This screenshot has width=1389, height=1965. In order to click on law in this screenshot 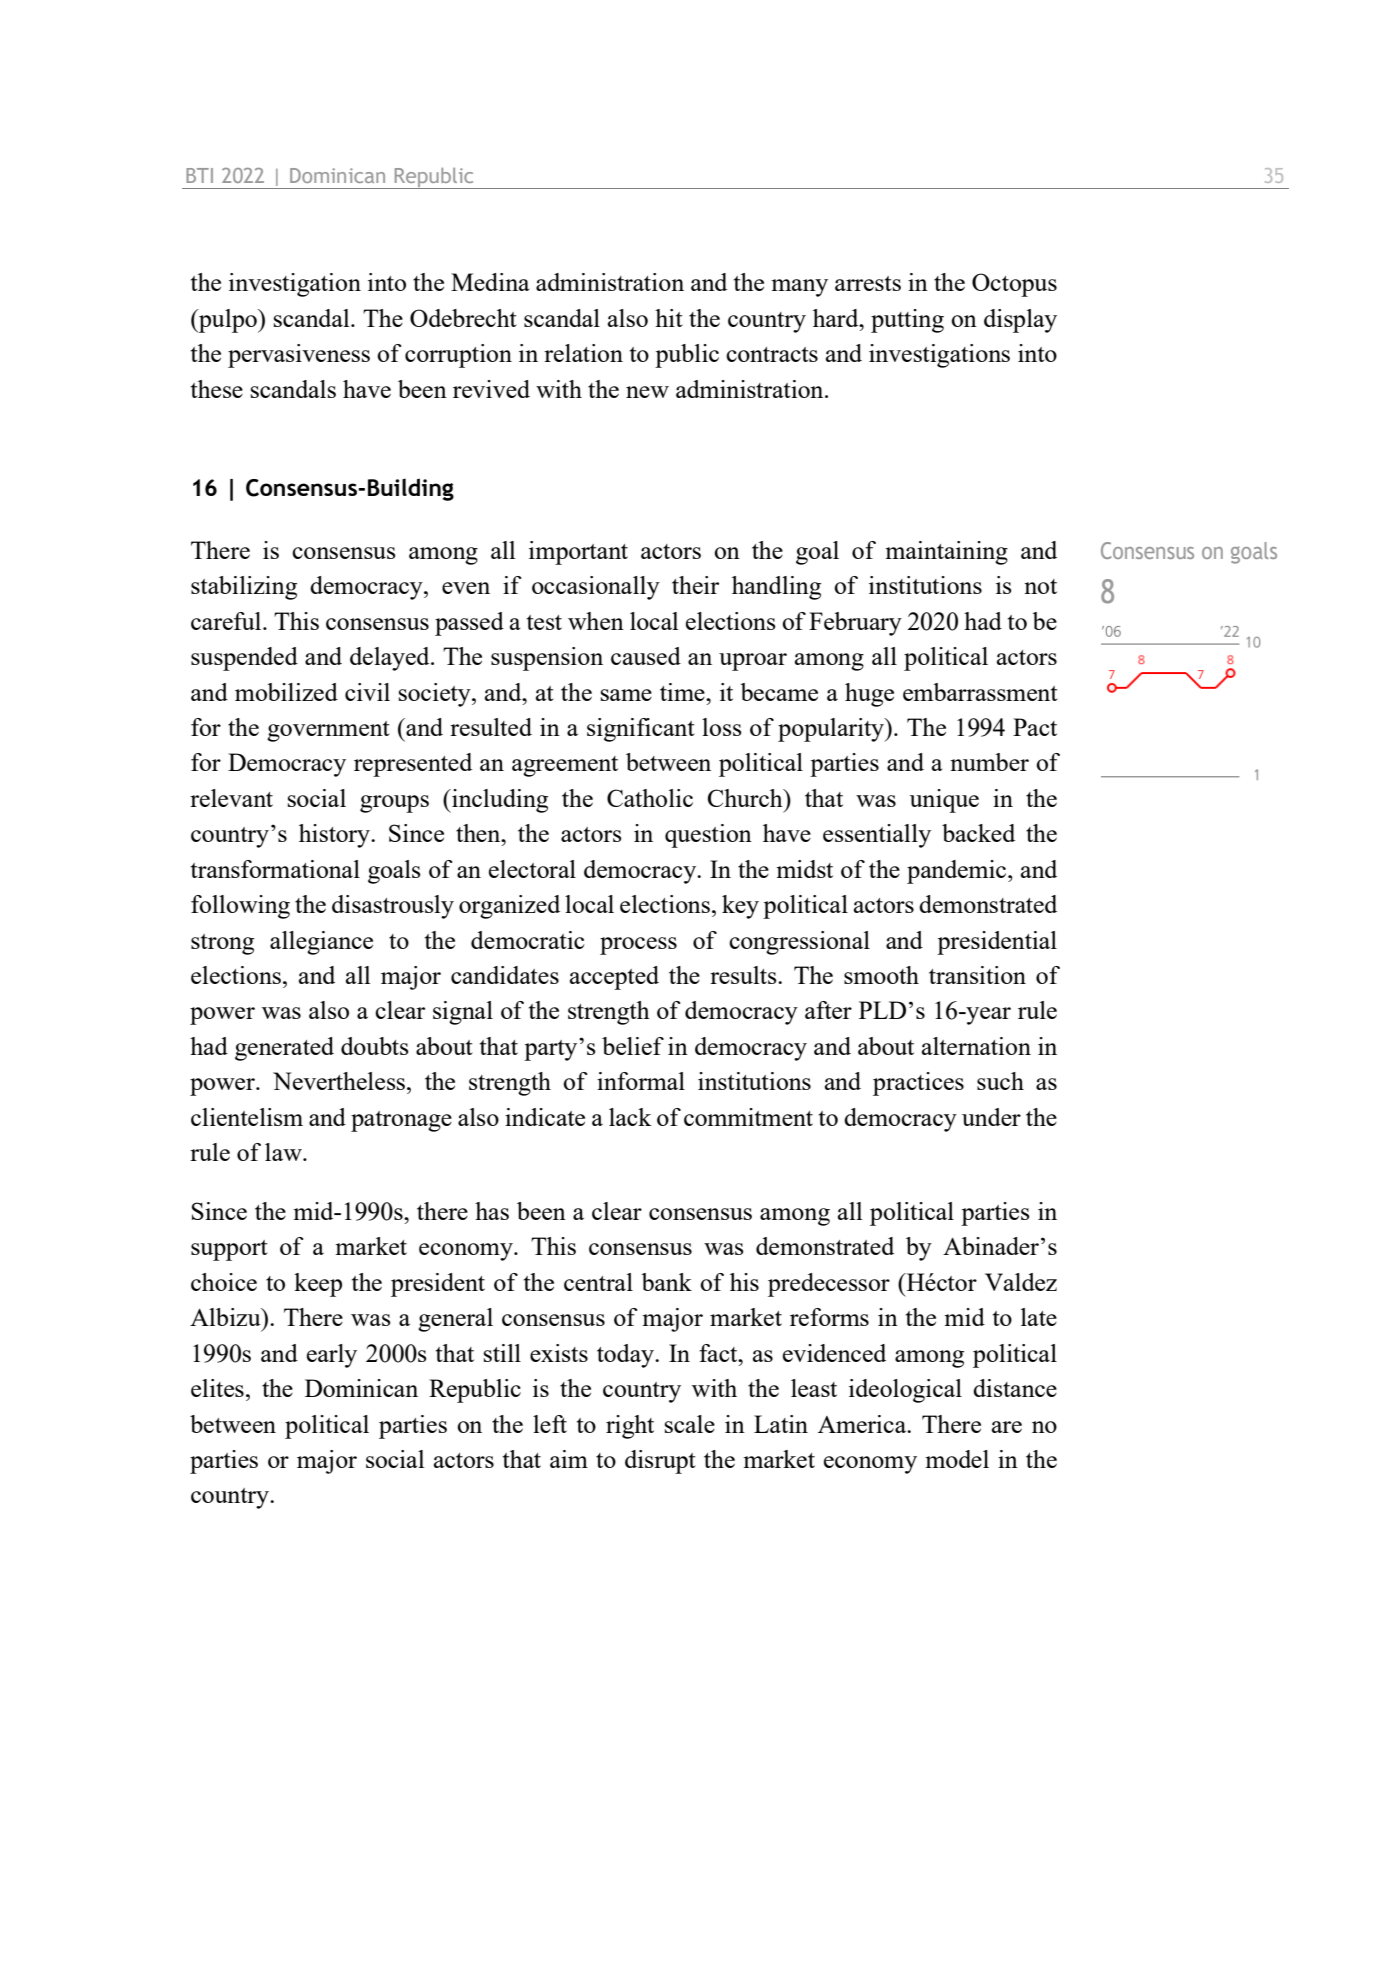, I will do `click(284, 1152)`.
